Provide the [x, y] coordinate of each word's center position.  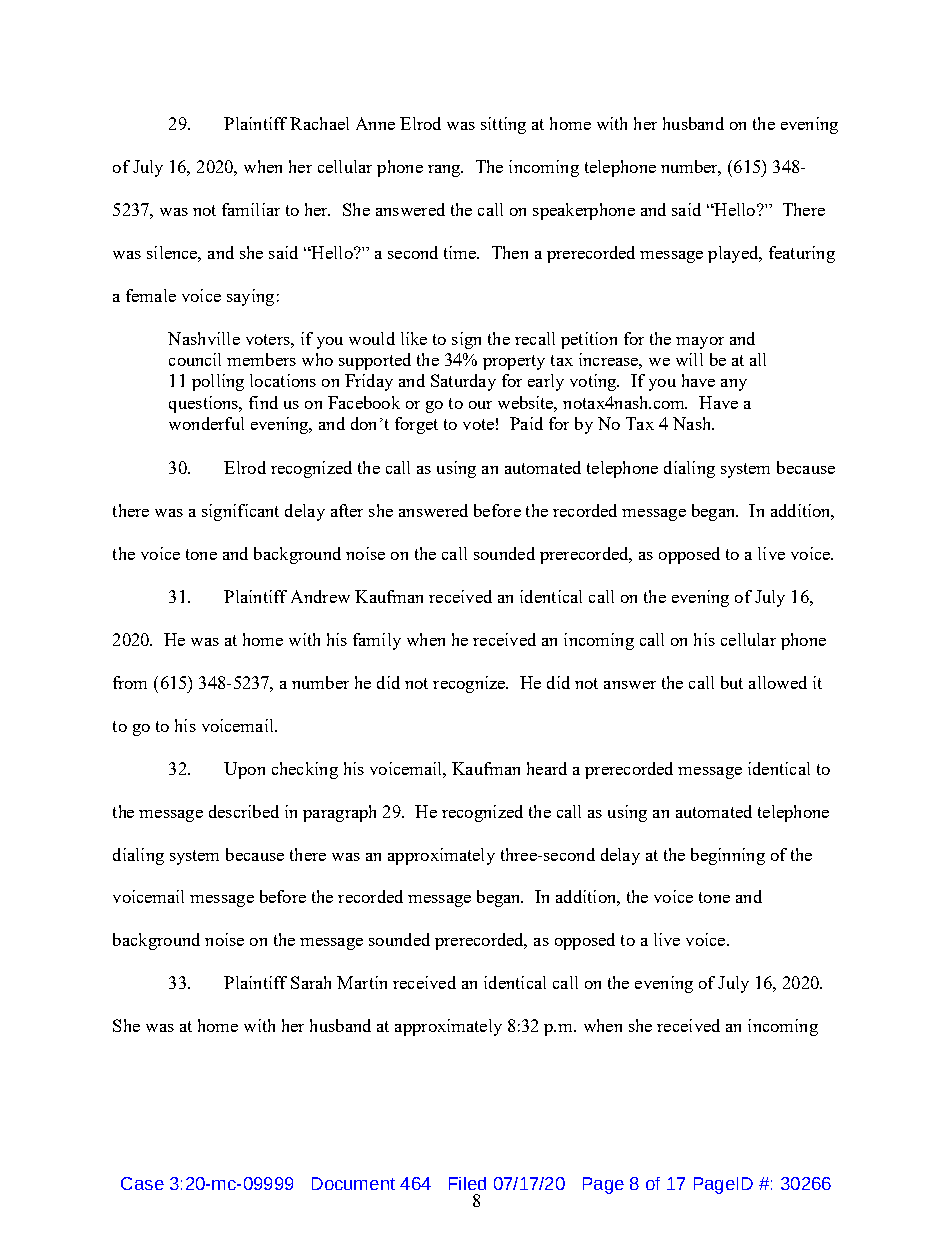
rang [445, 171]
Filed [467, 1183]
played [734, 254]
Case [142, 1183]
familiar [251, 209]
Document [353, 1183]
